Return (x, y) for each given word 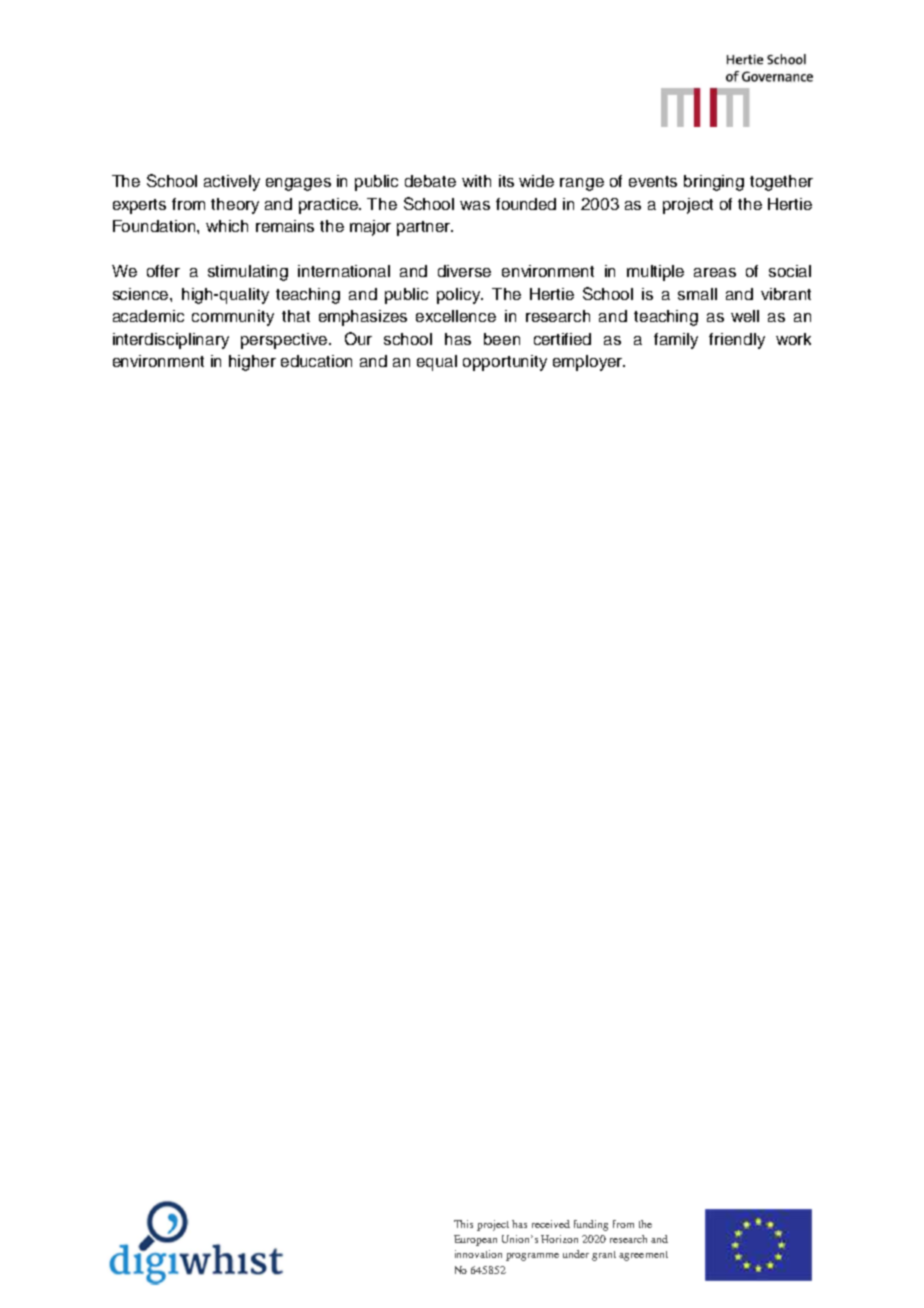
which (227, 226)
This (463, 1224)
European (475, 1240)
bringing (714, 183)
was (475, 205)
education (316, 361)
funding (591, 1225)
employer (589, 363)
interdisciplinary (171, 341)
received (551, 1224)
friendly (737, 341)
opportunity (505, 363)
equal (437, 363)
